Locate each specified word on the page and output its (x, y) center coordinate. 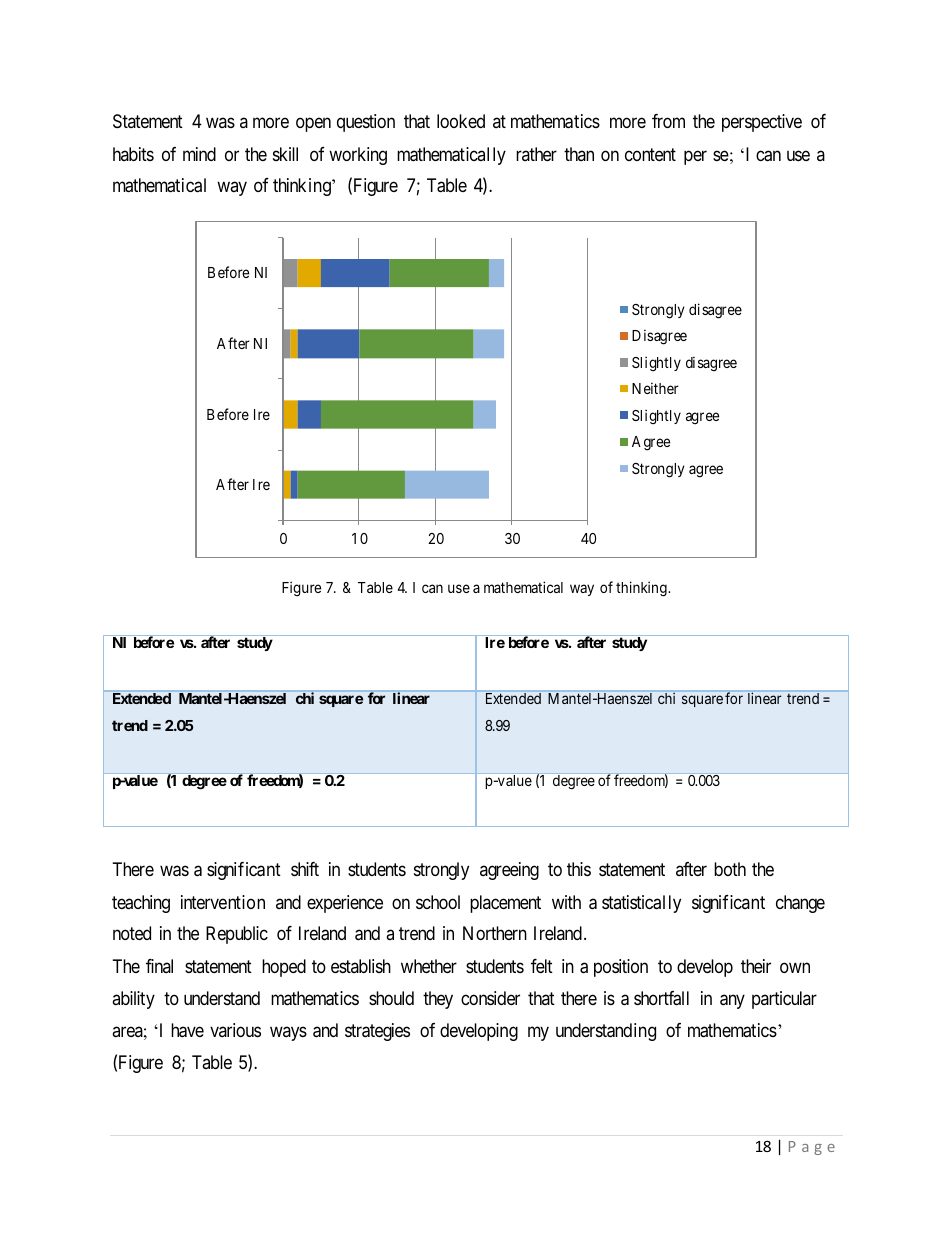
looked (461, 121)
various (235, 1030)
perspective (762, 123)
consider (490, 998)
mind (199, 154)
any (732, 1001)
